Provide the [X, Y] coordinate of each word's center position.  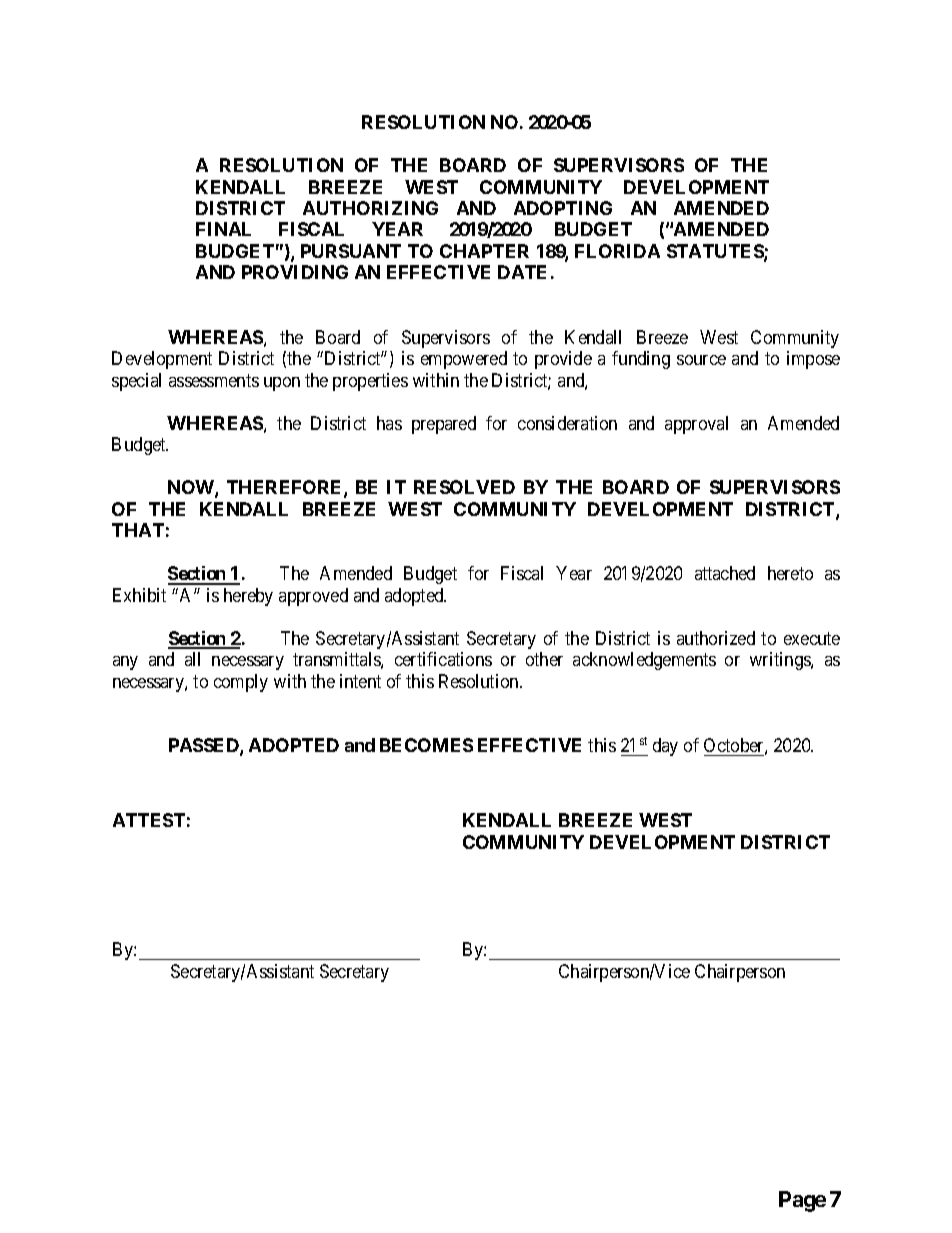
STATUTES [716, 252]
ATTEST [149, 820]
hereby [248, 597]
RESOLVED [464, 487]
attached [725, 573]
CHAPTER [484, 251]
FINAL [223, 229]
